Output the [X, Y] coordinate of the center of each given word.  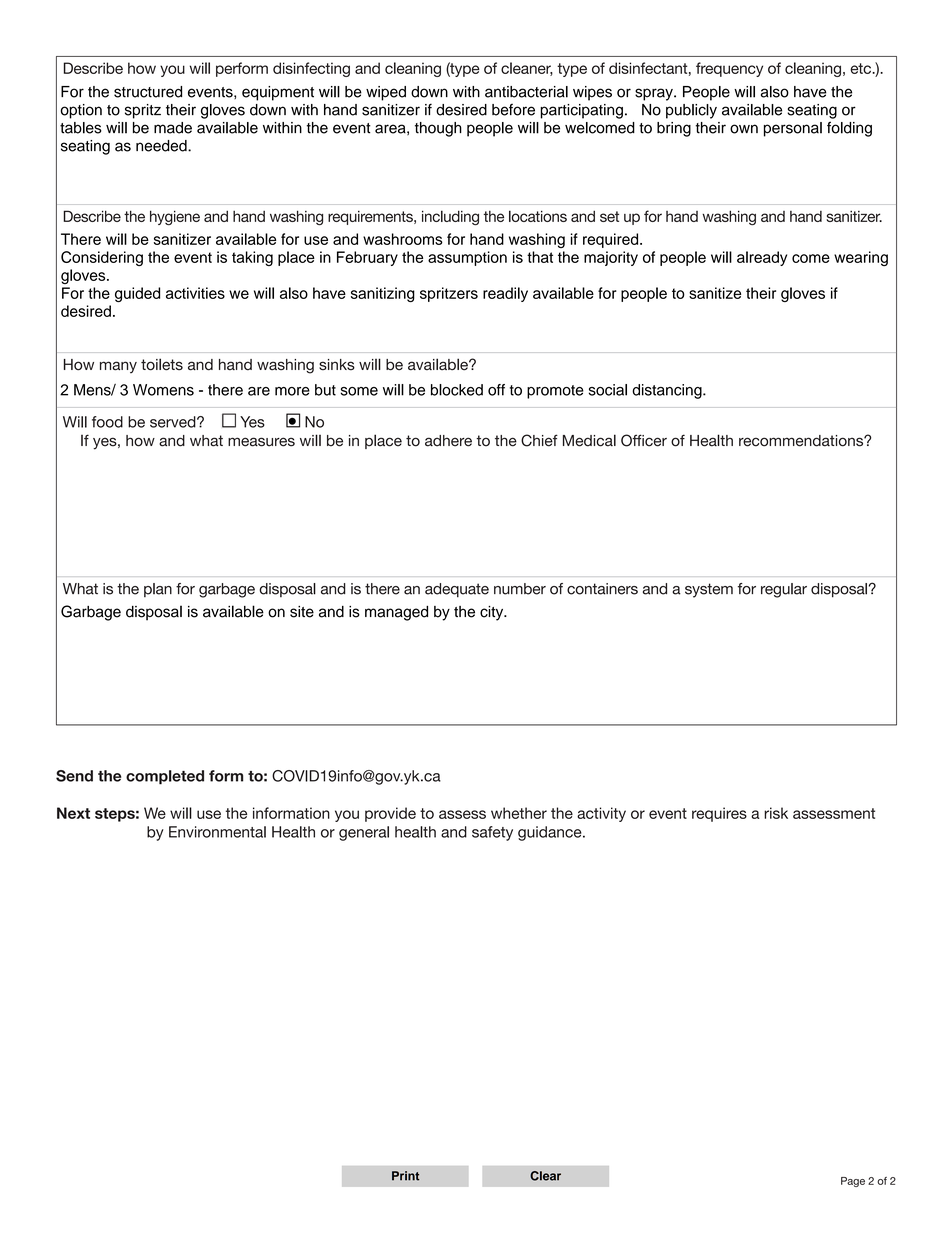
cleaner [527, 69]
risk [776, 813]
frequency [729, 69]
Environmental [217, 832]
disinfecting [311, 69]
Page [853, 1182]
